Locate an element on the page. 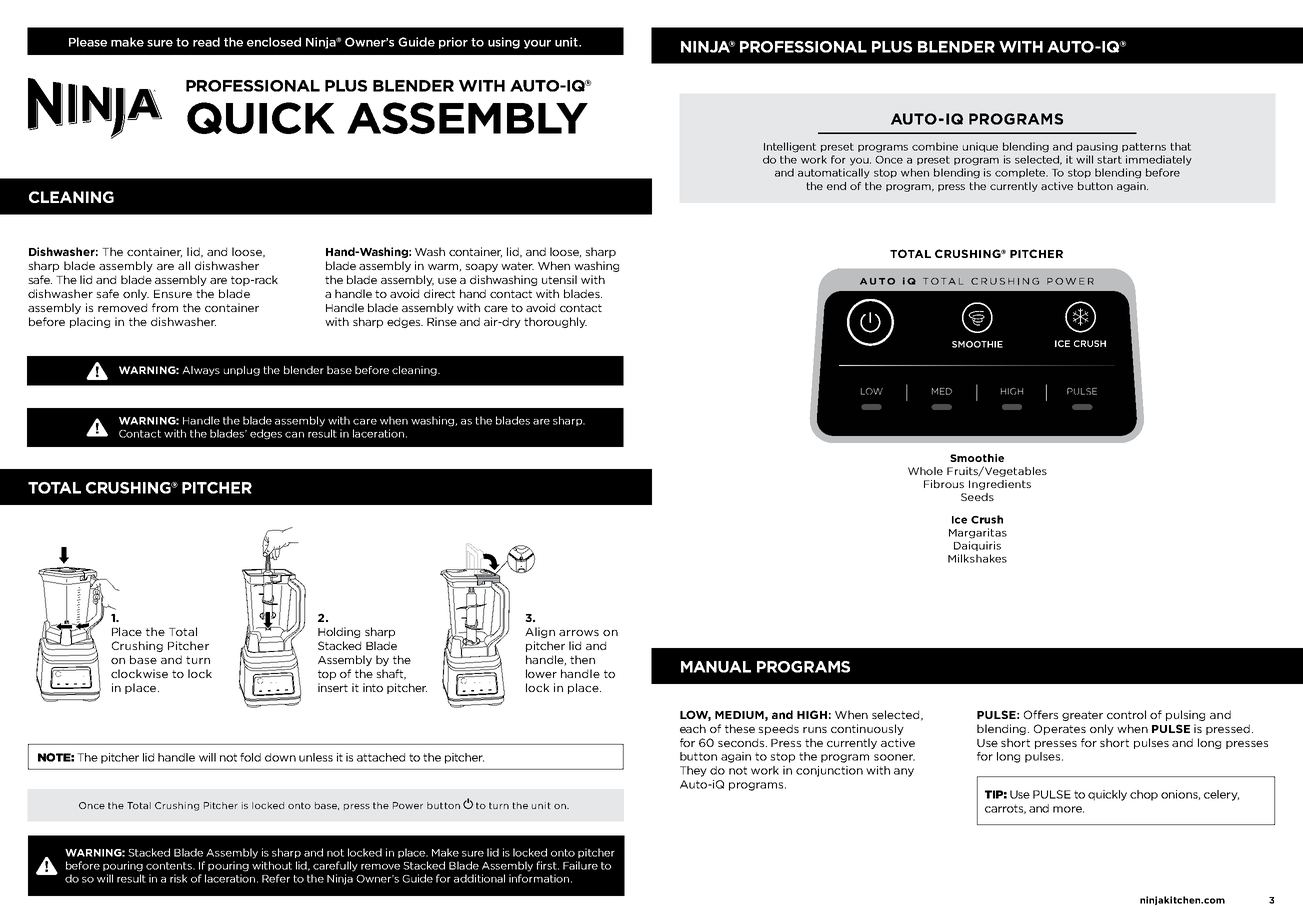 The width and height of the page is (1303, 924). then is located at coordinates (582, 659).
